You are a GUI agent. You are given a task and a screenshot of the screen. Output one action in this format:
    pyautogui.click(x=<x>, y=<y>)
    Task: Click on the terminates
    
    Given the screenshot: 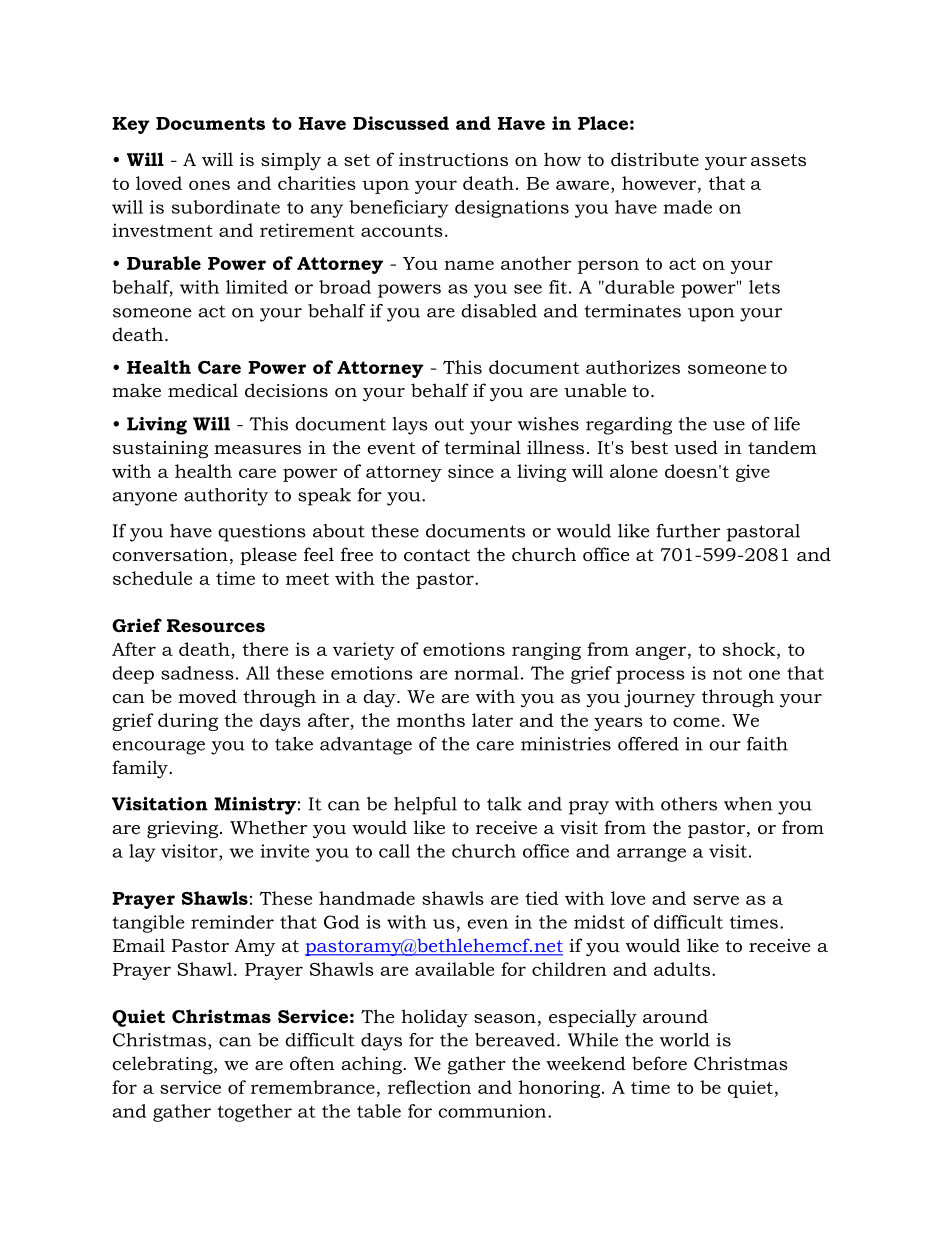 What is the action you would take?
    pyautogui.click(x=633, y=311)
